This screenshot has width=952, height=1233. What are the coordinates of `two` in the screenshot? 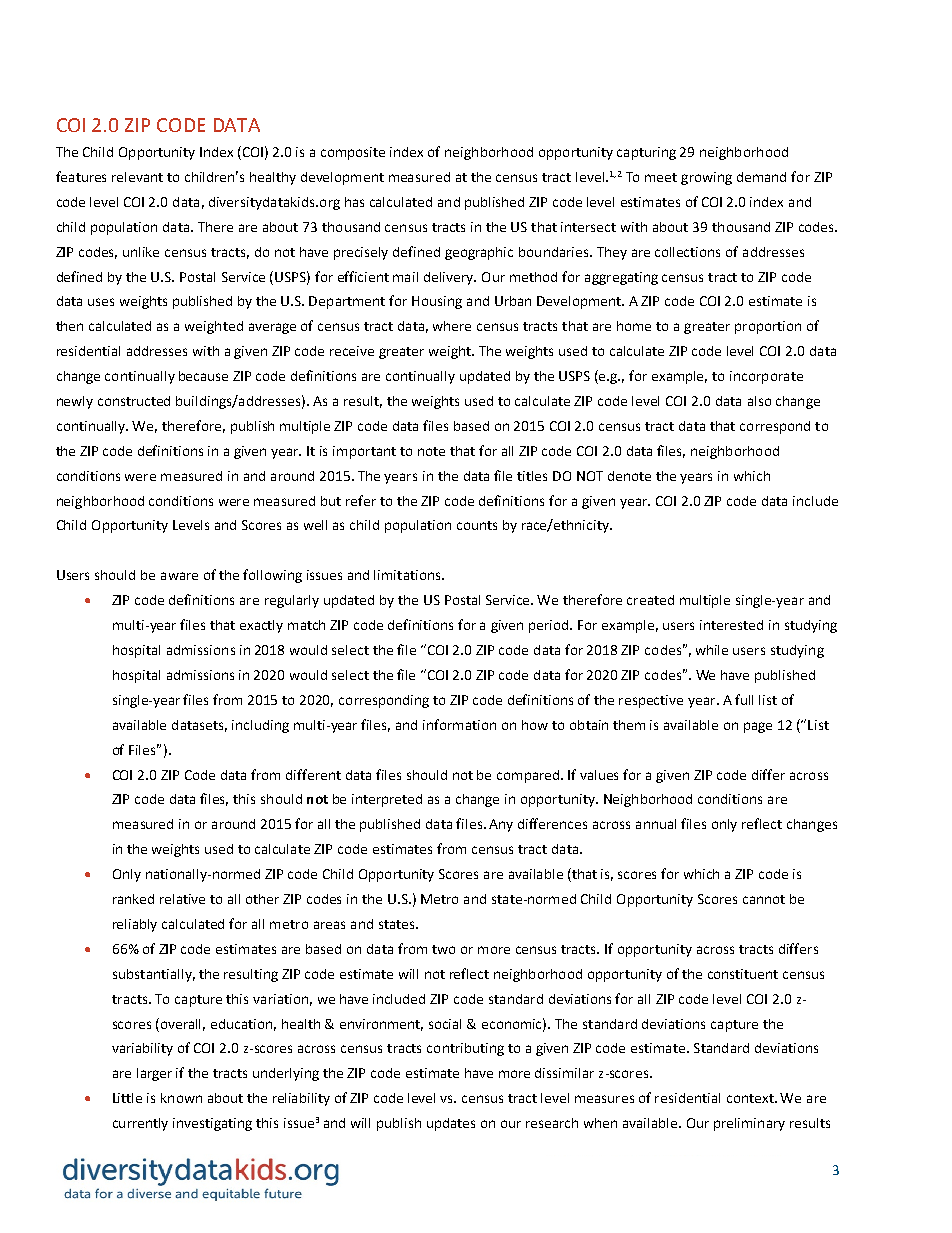 It's located at (443, 949).
